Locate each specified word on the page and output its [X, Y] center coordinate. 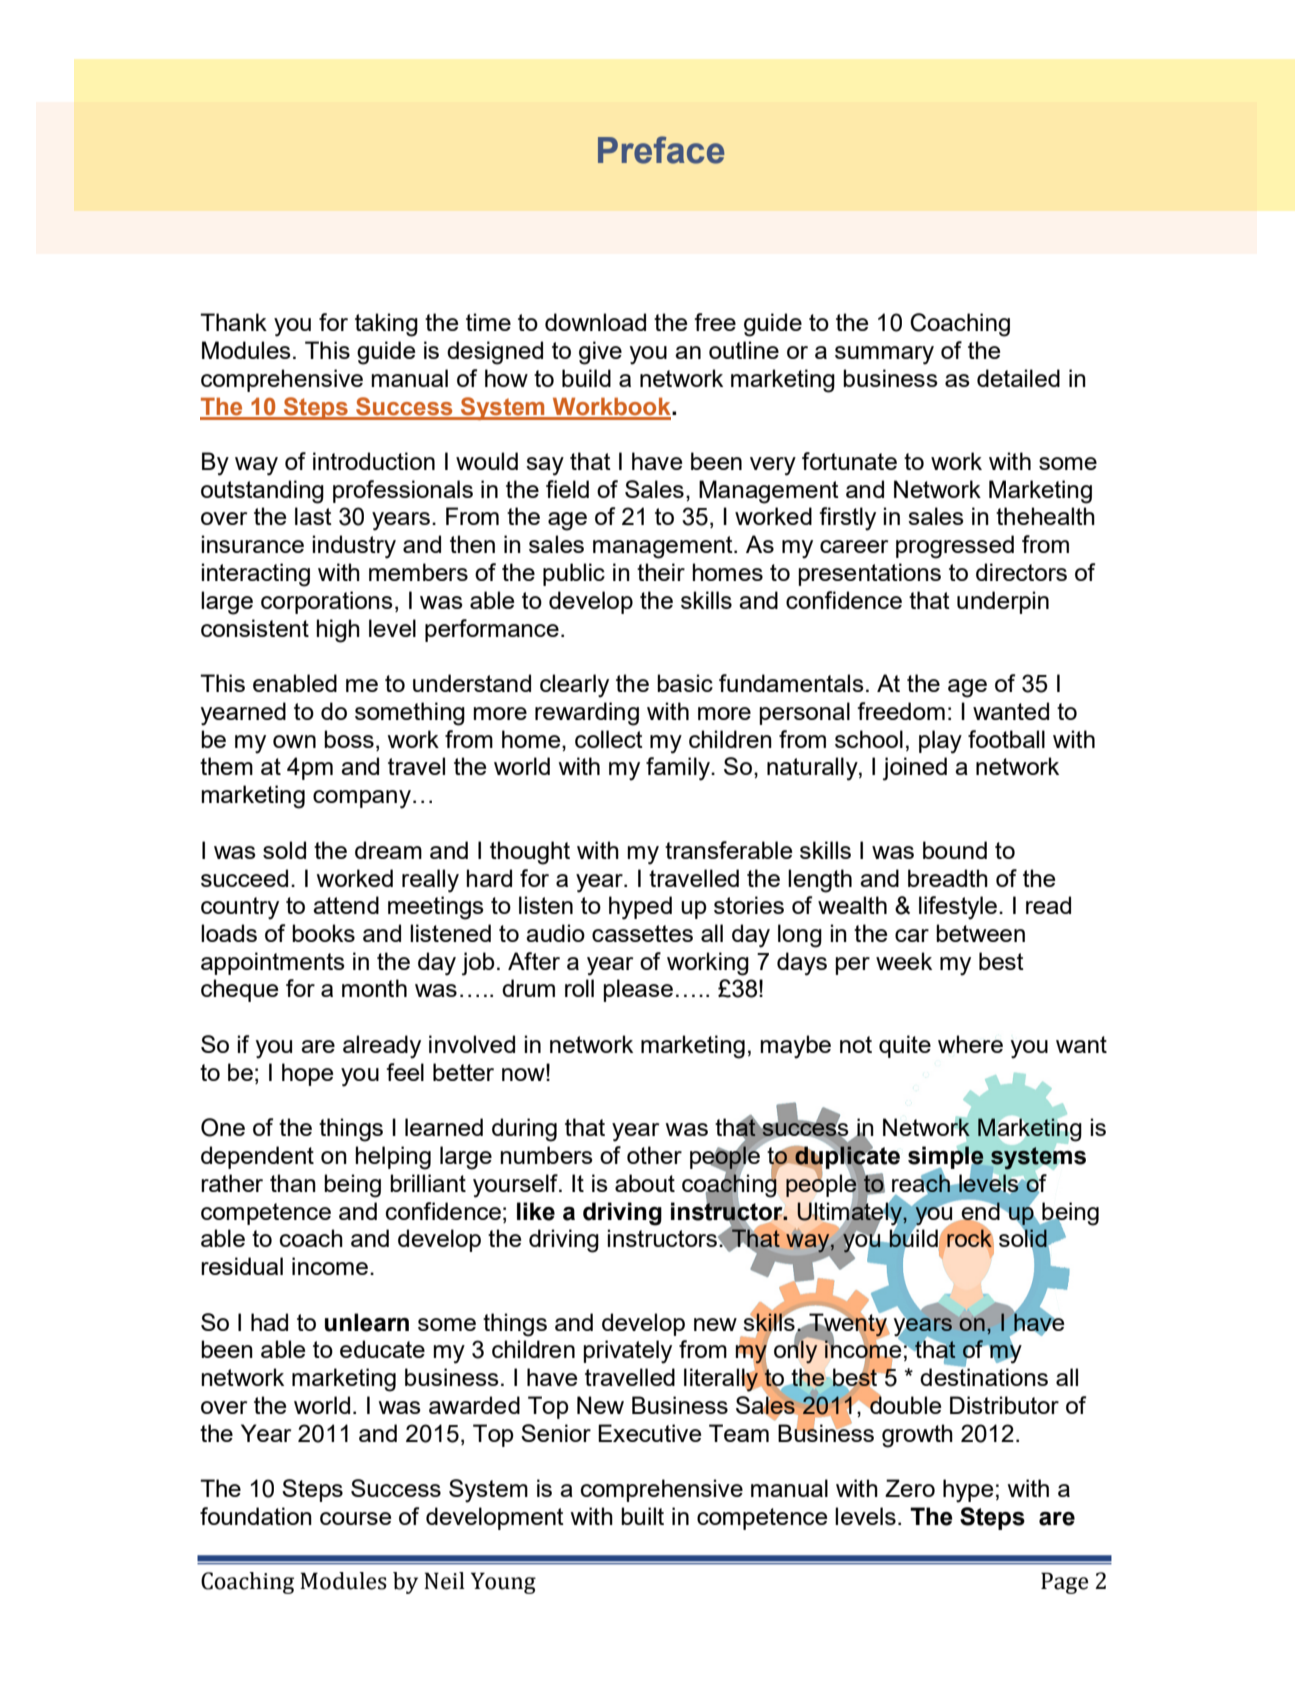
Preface [661, 150]
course [355, 1518]
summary [884, 355]
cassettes [642, 933]
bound [955, 850]
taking [386, 325]
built [642, 1516]
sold [284, 850]
